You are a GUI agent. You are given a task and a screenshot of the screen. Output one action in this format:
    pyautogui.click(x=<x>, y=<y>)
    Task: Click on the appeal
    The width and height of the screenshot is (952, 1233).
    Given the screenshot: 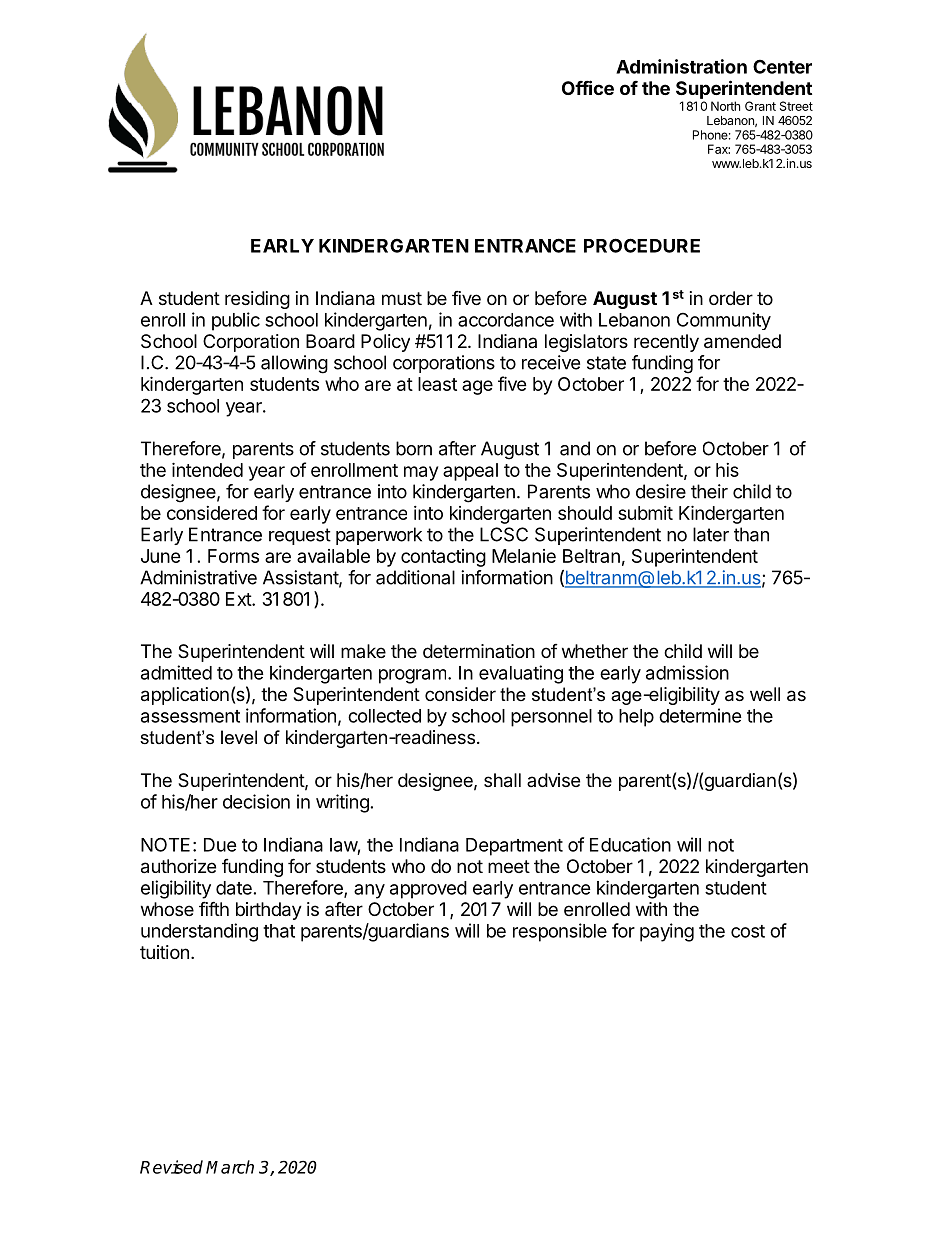 What is the action you would take?
    pyautogui.click(x=470, y=472)
